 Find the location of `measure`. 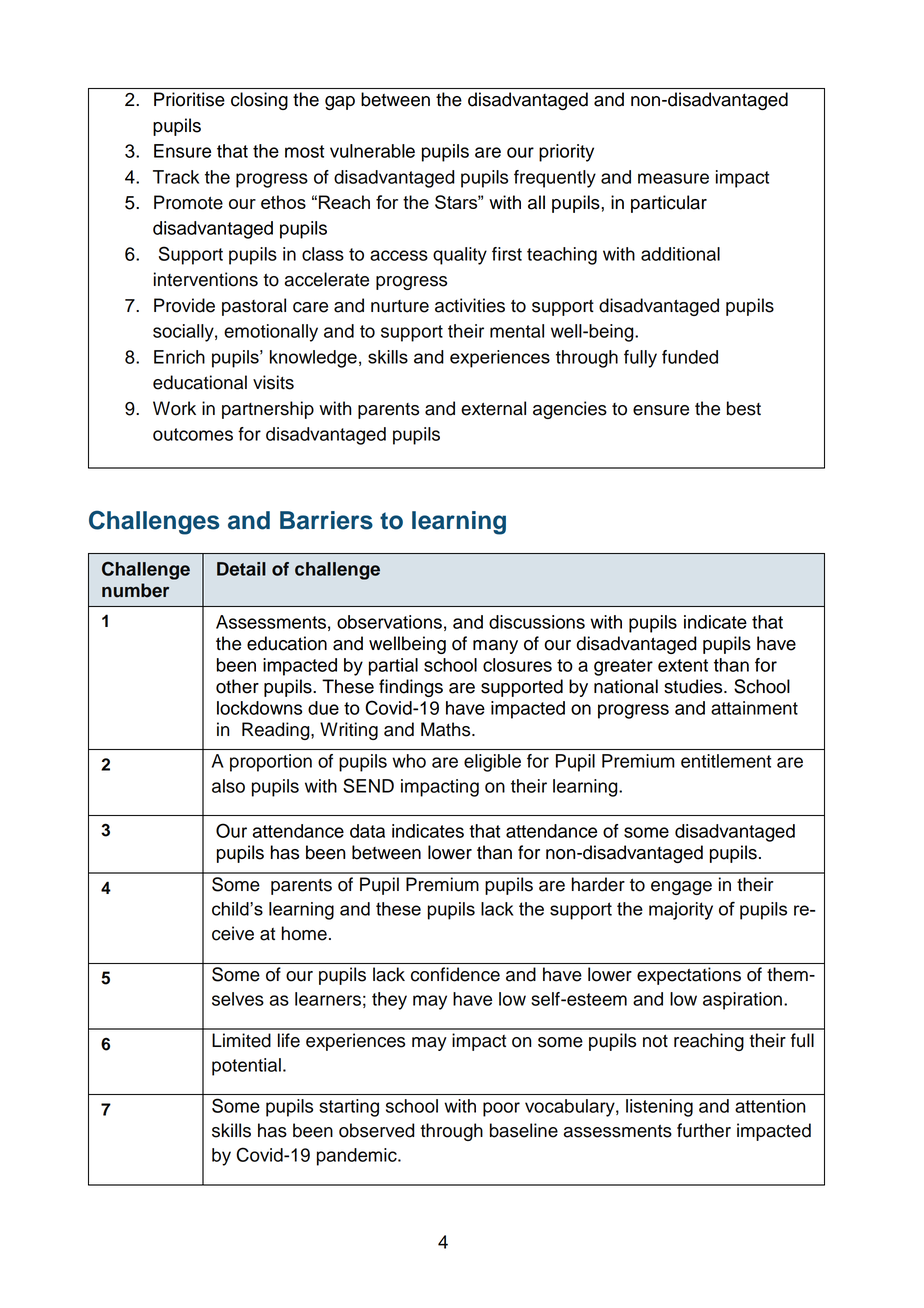

measure is located at coordinates (673, 178).
